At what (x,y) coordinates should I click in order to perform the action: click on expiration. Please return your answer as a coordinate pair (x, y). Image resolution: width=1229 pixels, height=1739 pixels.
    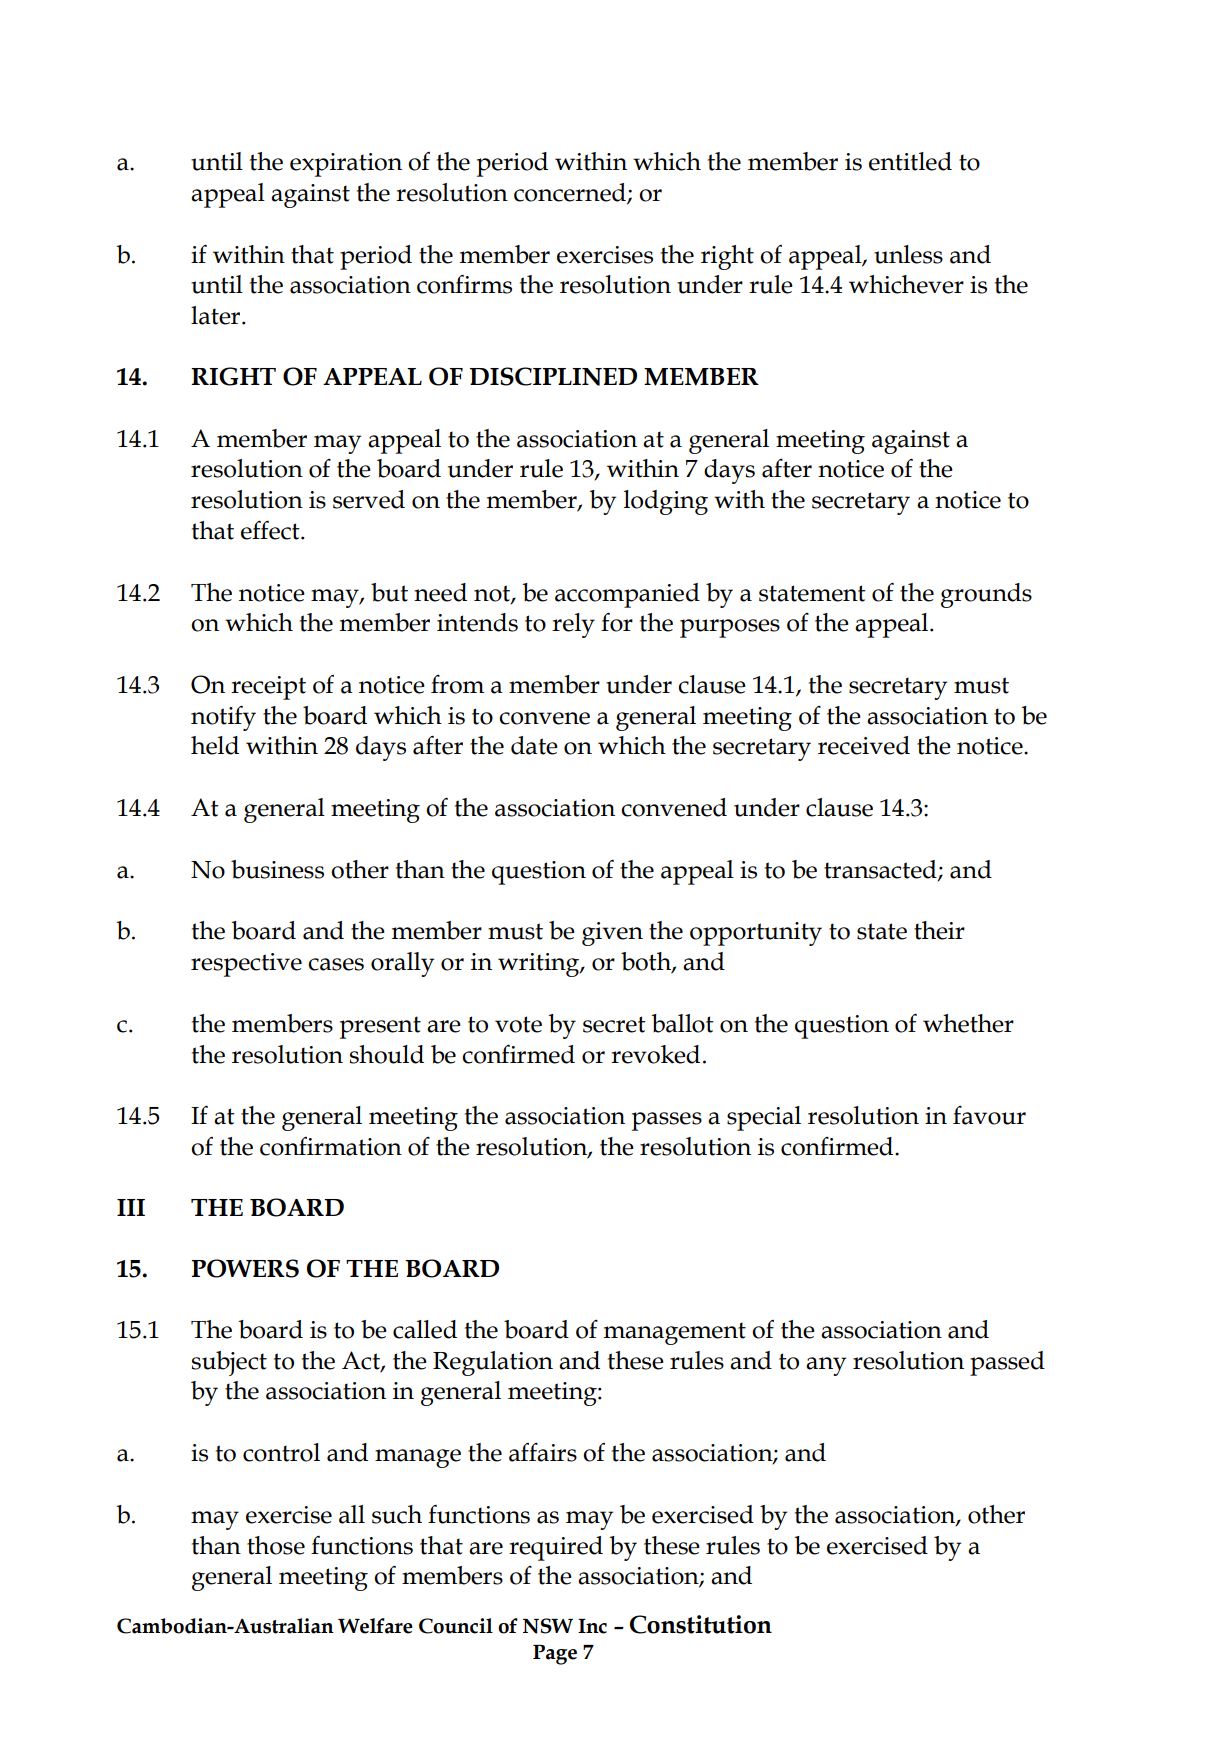
    Looking at the image, I should click on (346, 165).
